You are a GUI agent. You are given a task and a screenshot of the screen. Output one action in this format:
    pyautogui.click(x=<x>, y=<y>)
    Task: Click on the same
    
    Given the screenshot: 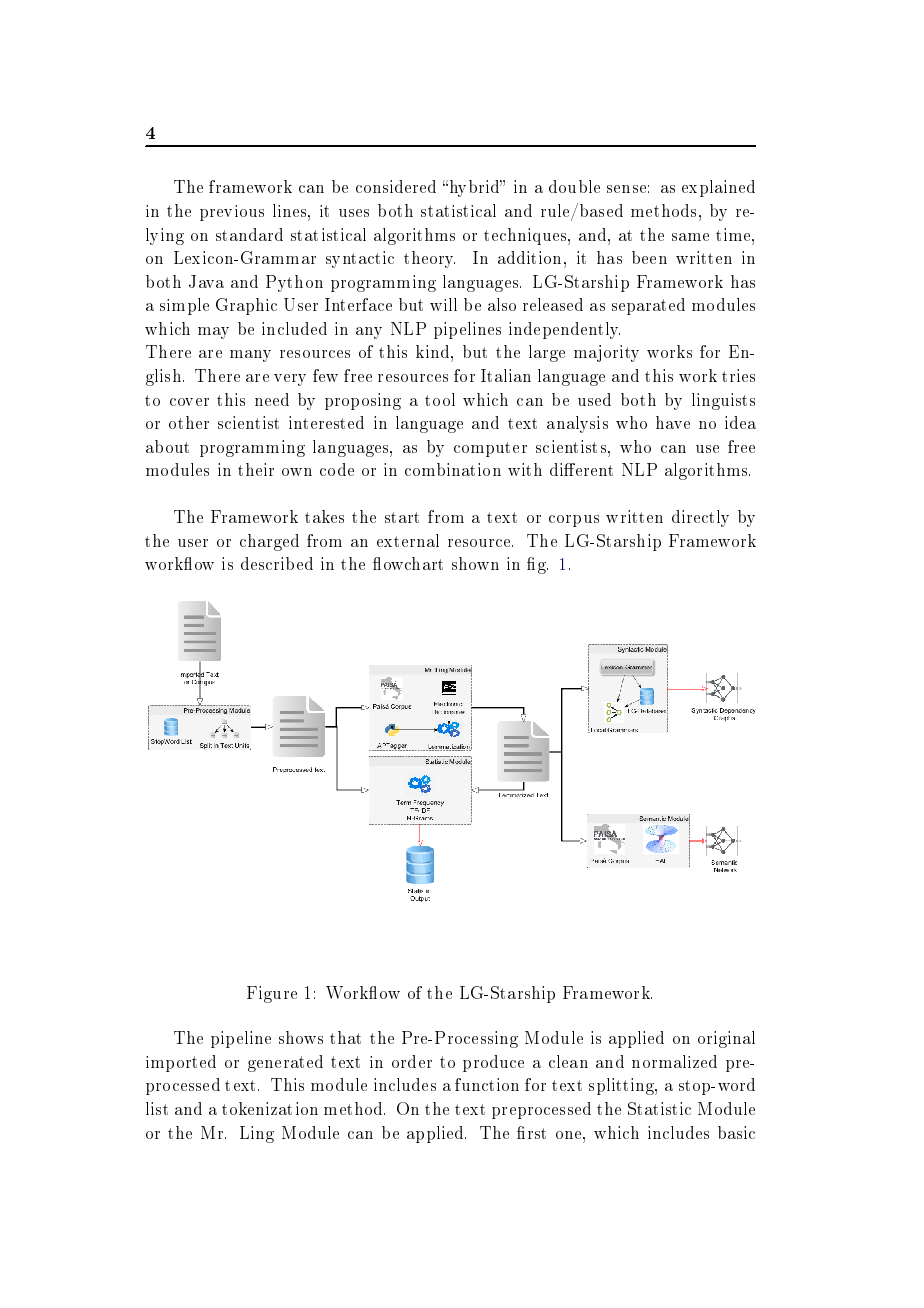 What is the action you would take?
    pyautogui.click(x=690, y=237)
